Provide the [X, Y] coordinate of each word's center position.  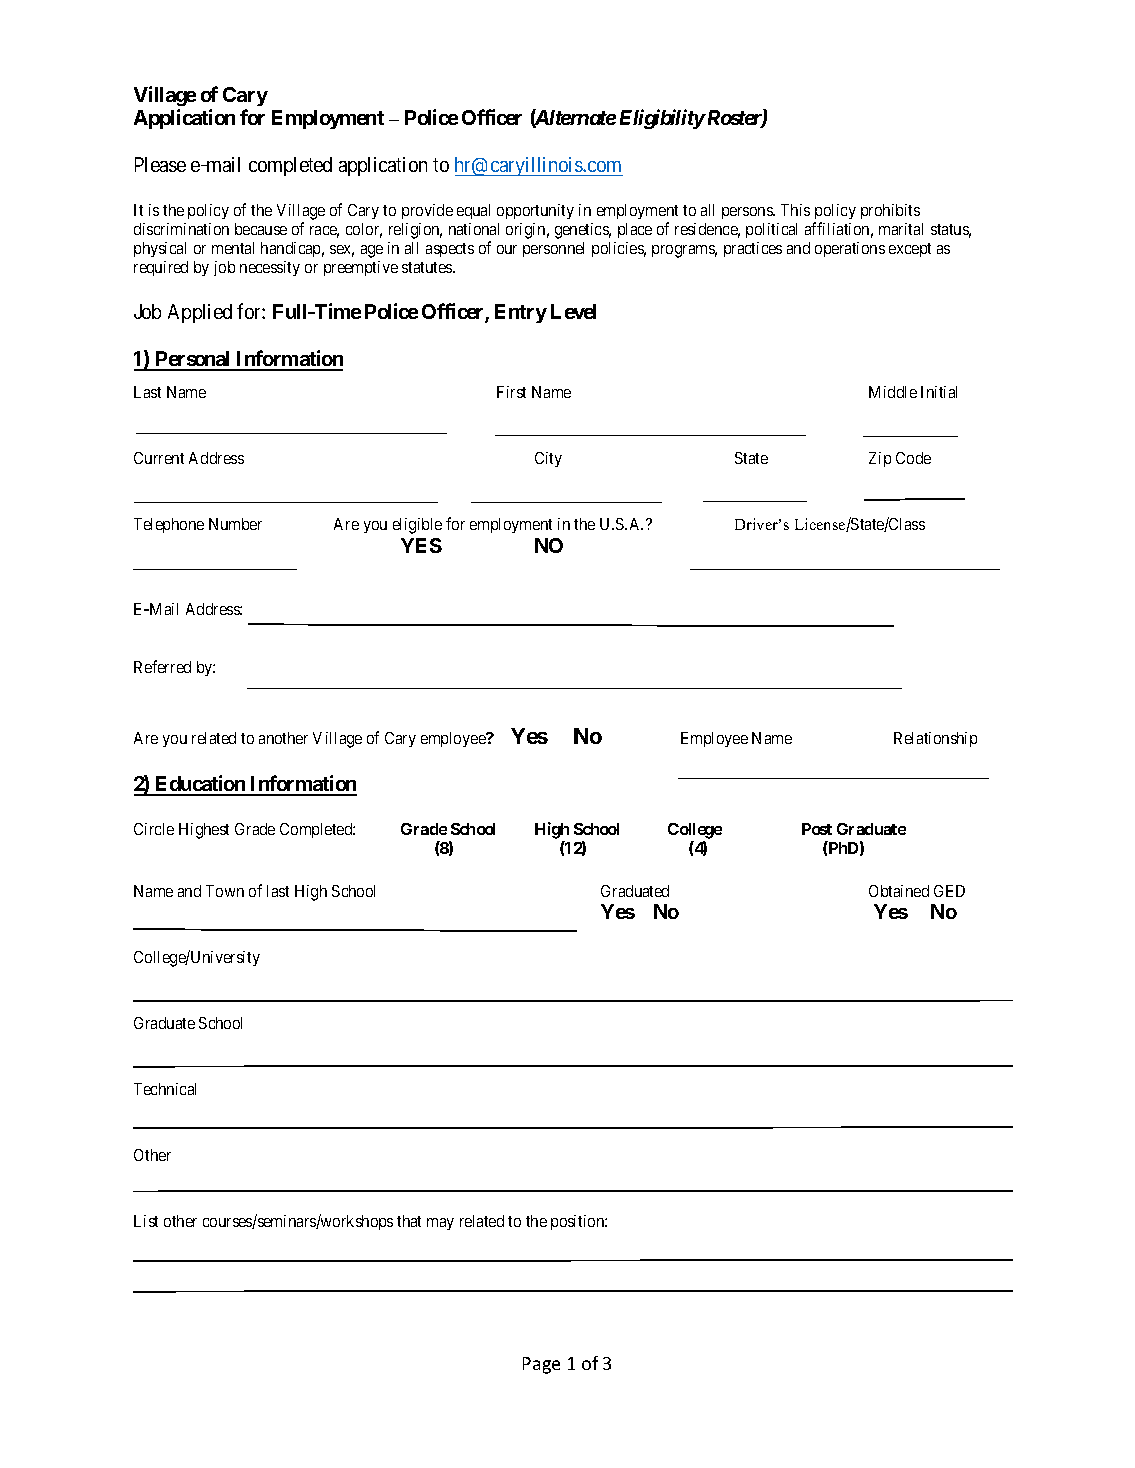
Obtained [899, 891]
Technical [165, 1089]
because [261, 229]
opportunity [535, 211]
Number [235, 524]
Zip [880, 459]
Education [201, 785]
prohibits [890, 211]
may [440, 1224]
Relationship [935, 739]
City [548, 459]
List [146, 1221]
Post [817, 829]
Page [541, 1365]
